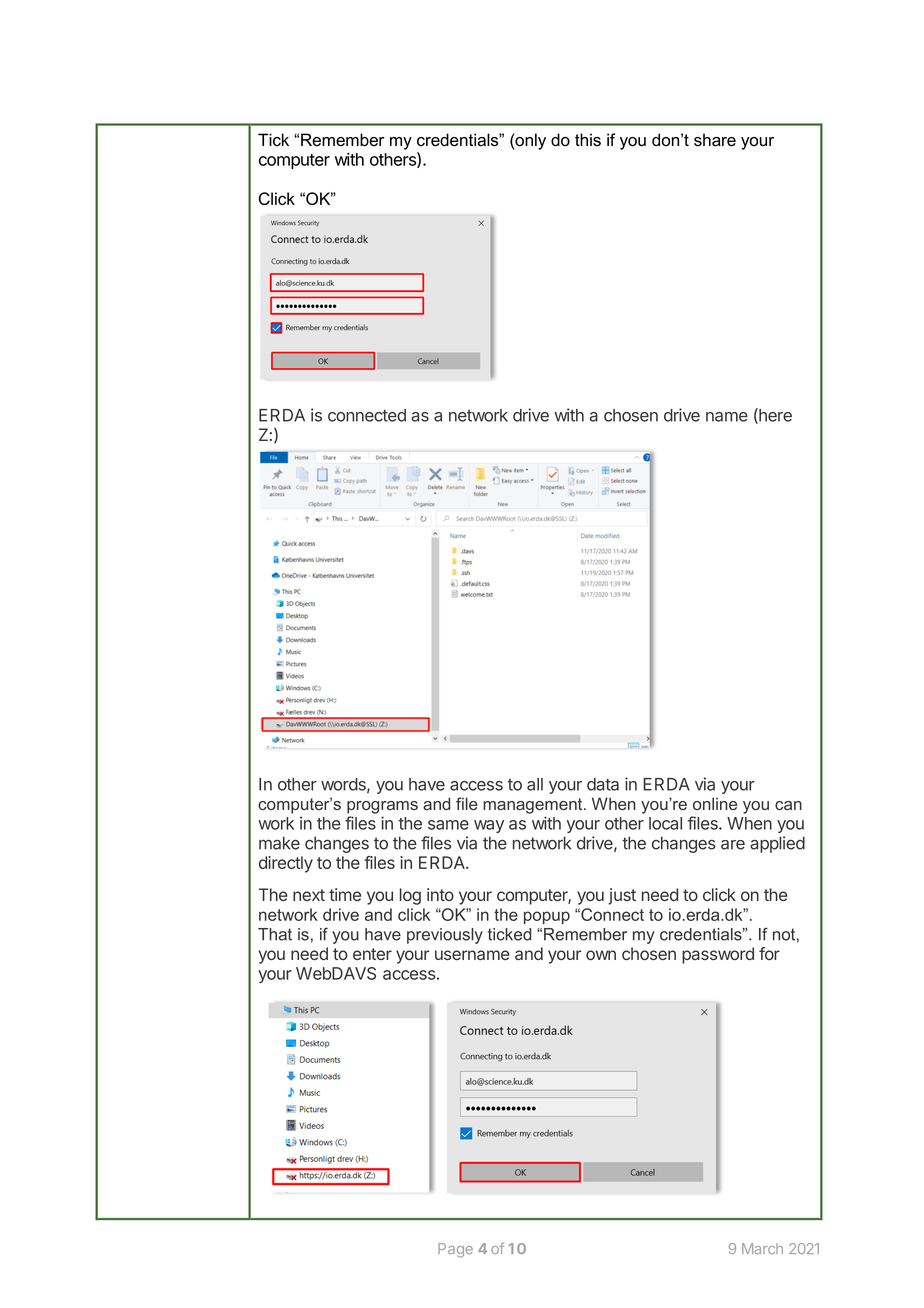 This image has width=924, height=1308. I want to click on online, so click(715, 803).
